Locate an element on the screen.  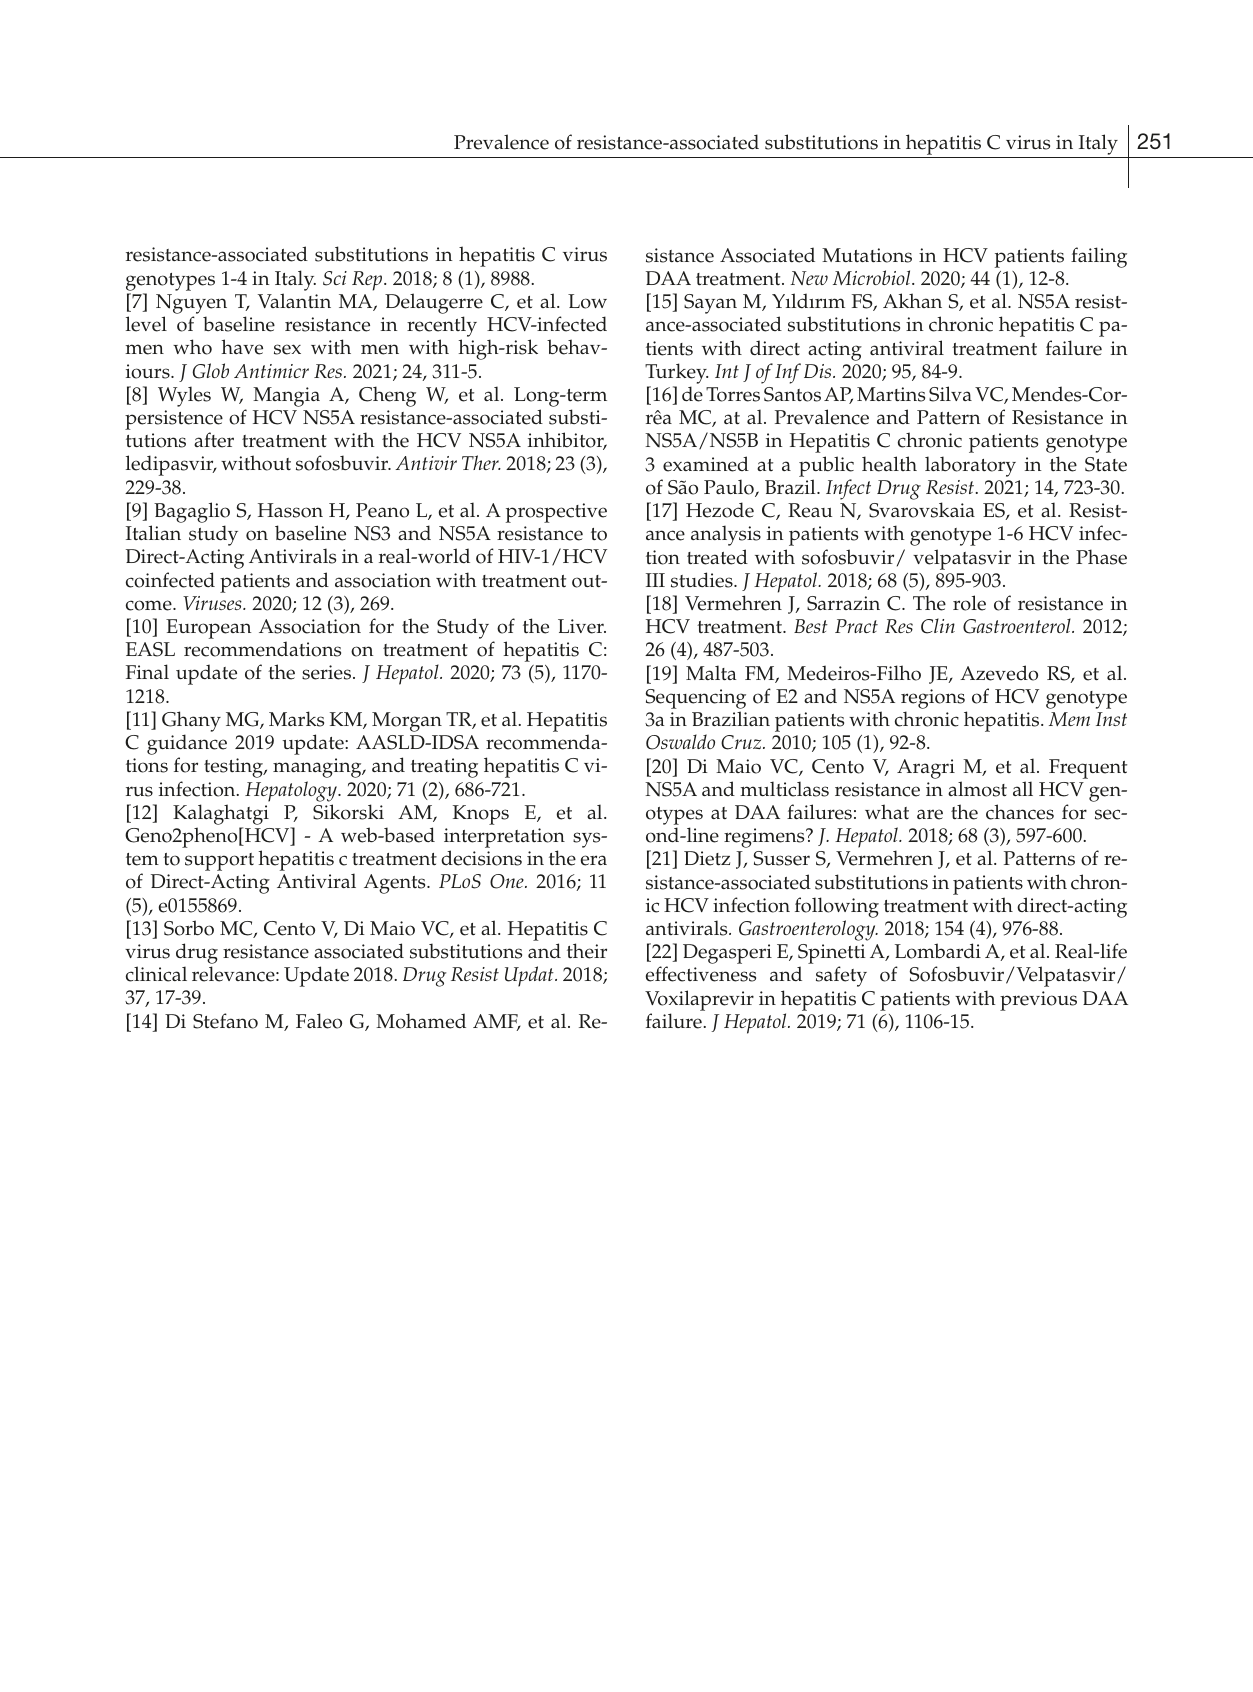
failing is located at coordinates (1099, 257).
